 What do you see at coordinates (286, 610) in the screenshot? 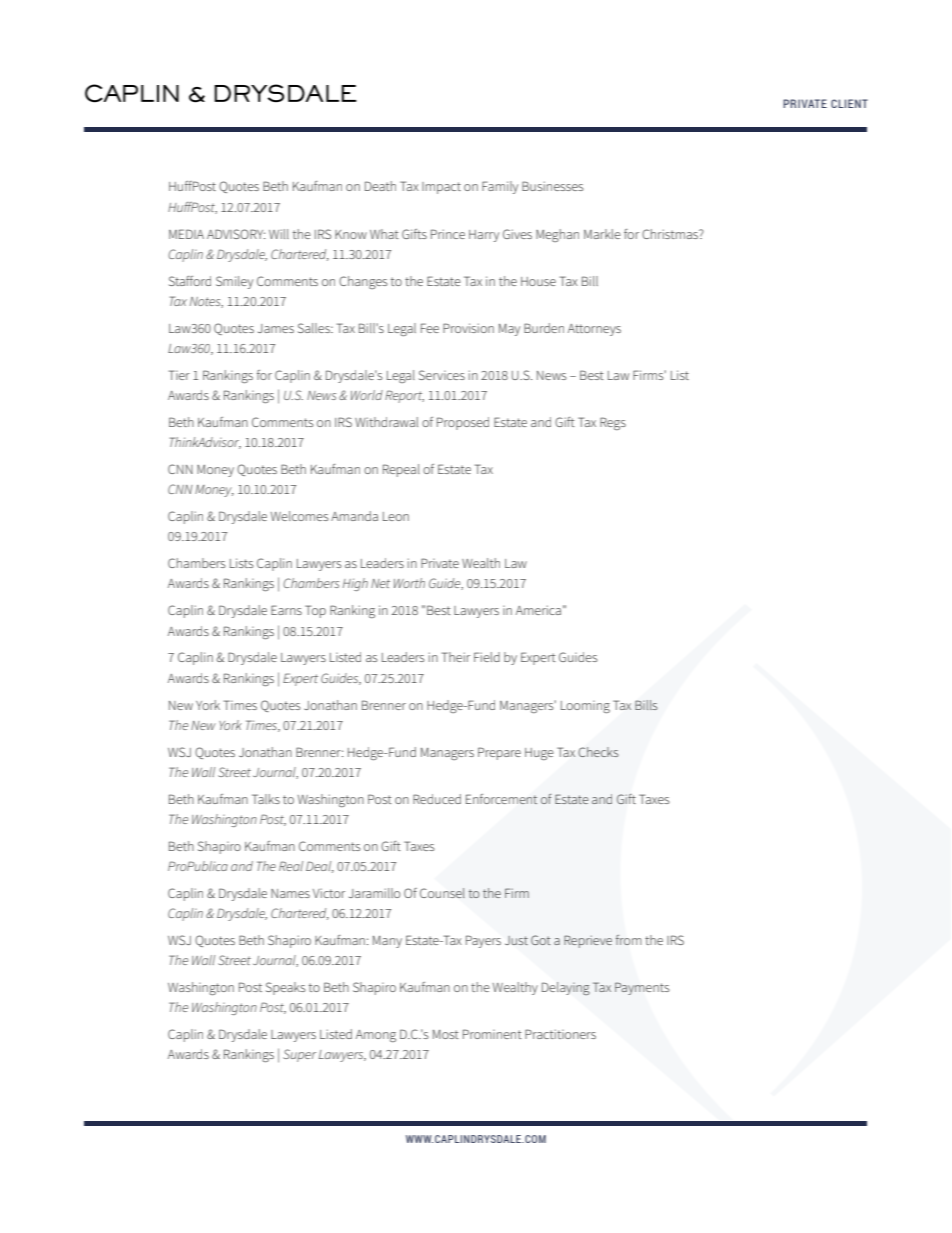
I see `Earns` at bounding box center [286, 610].
